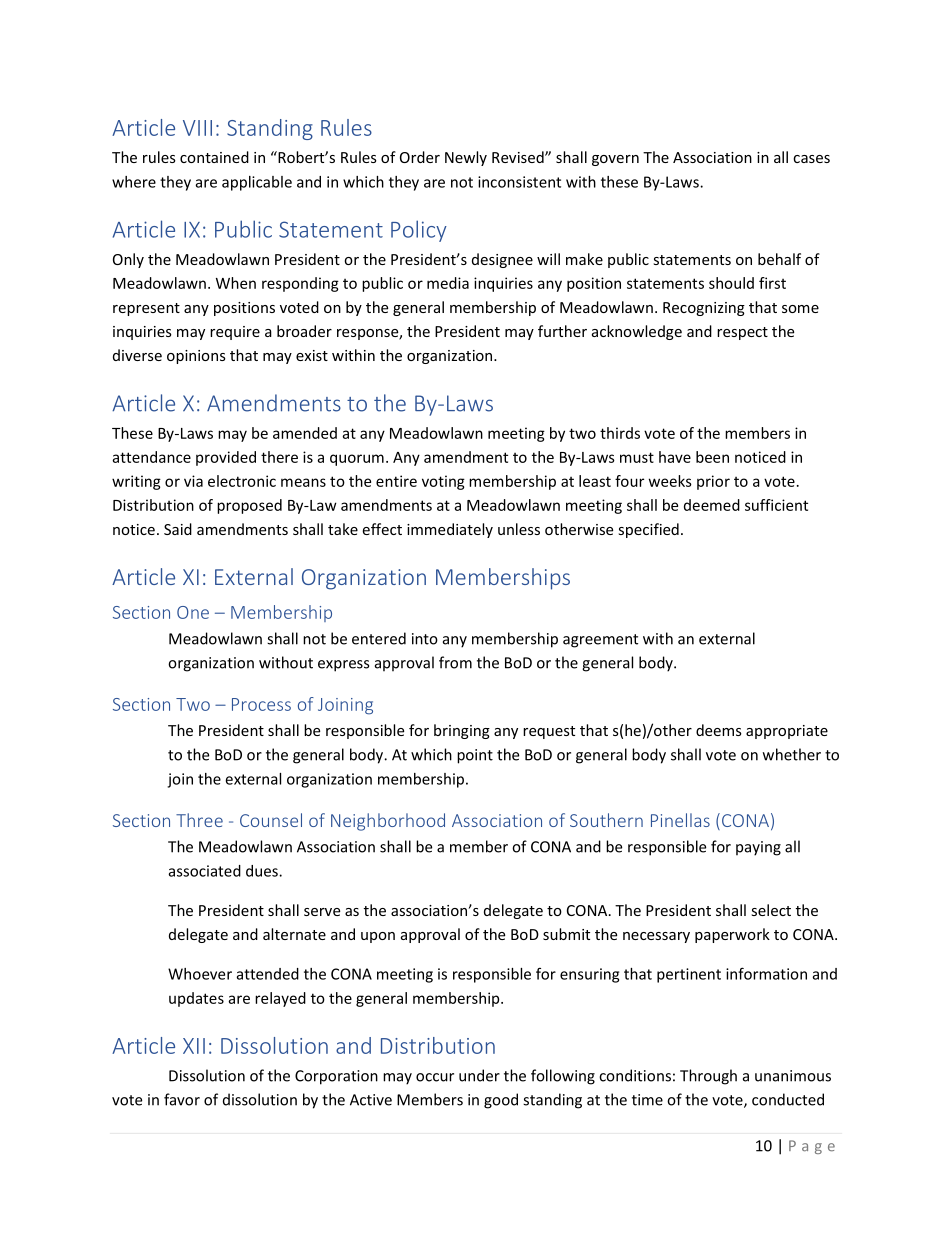 Image resolution: width=952 pixels, height=1233 pixels. What do you see at coordinates (214, 157) in the screenshot?
I see `contained` at bounding box center [214, 157].
